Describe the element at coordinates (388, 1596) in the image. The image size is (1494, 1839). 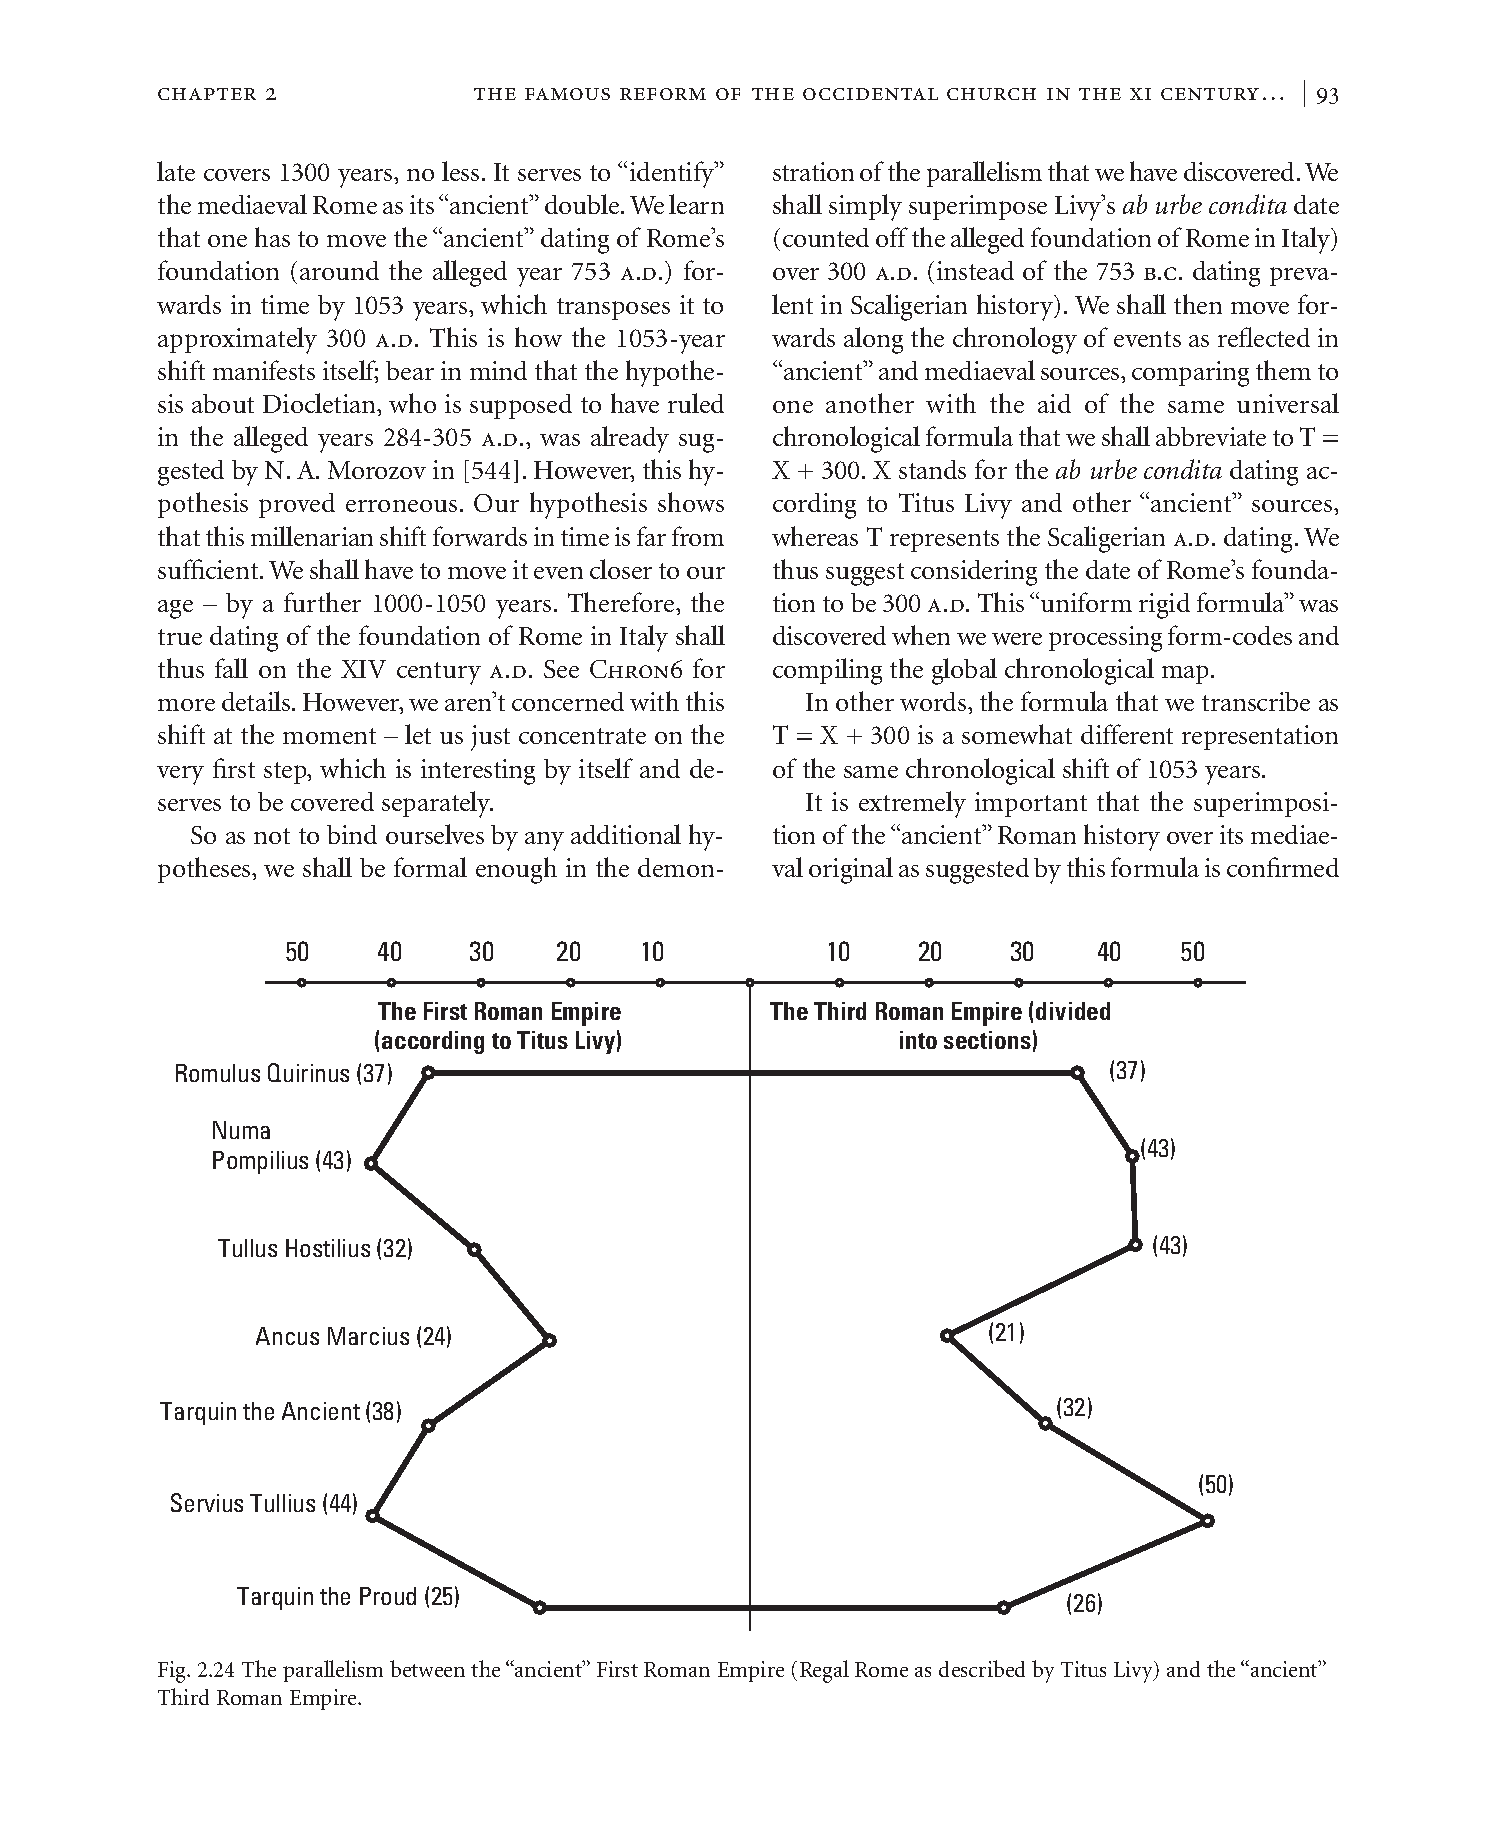
I see `Proud` at that location.
